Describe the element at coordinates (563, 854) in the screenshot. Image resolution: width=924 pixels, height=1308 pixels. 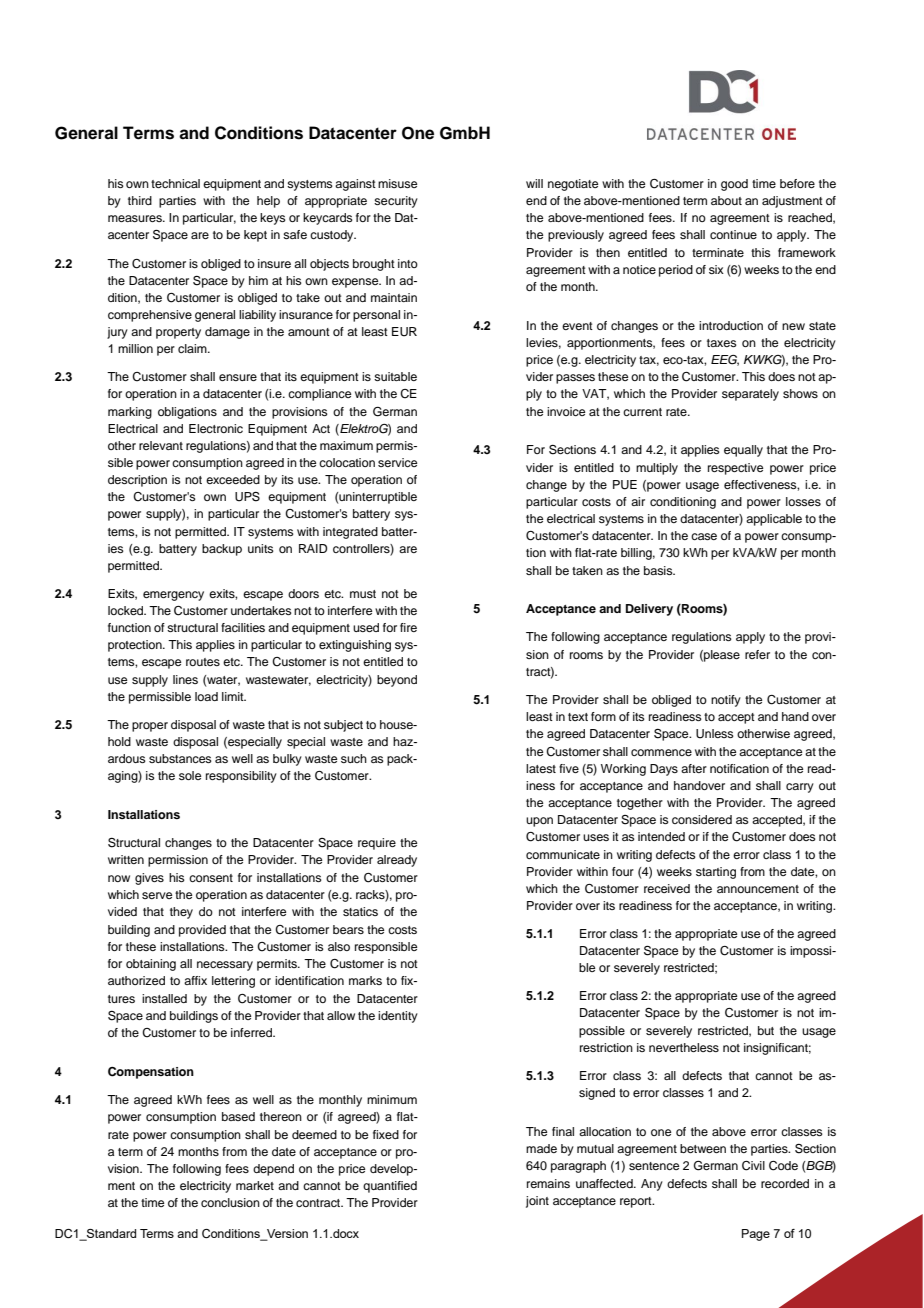
I see `communicate` at that location.
